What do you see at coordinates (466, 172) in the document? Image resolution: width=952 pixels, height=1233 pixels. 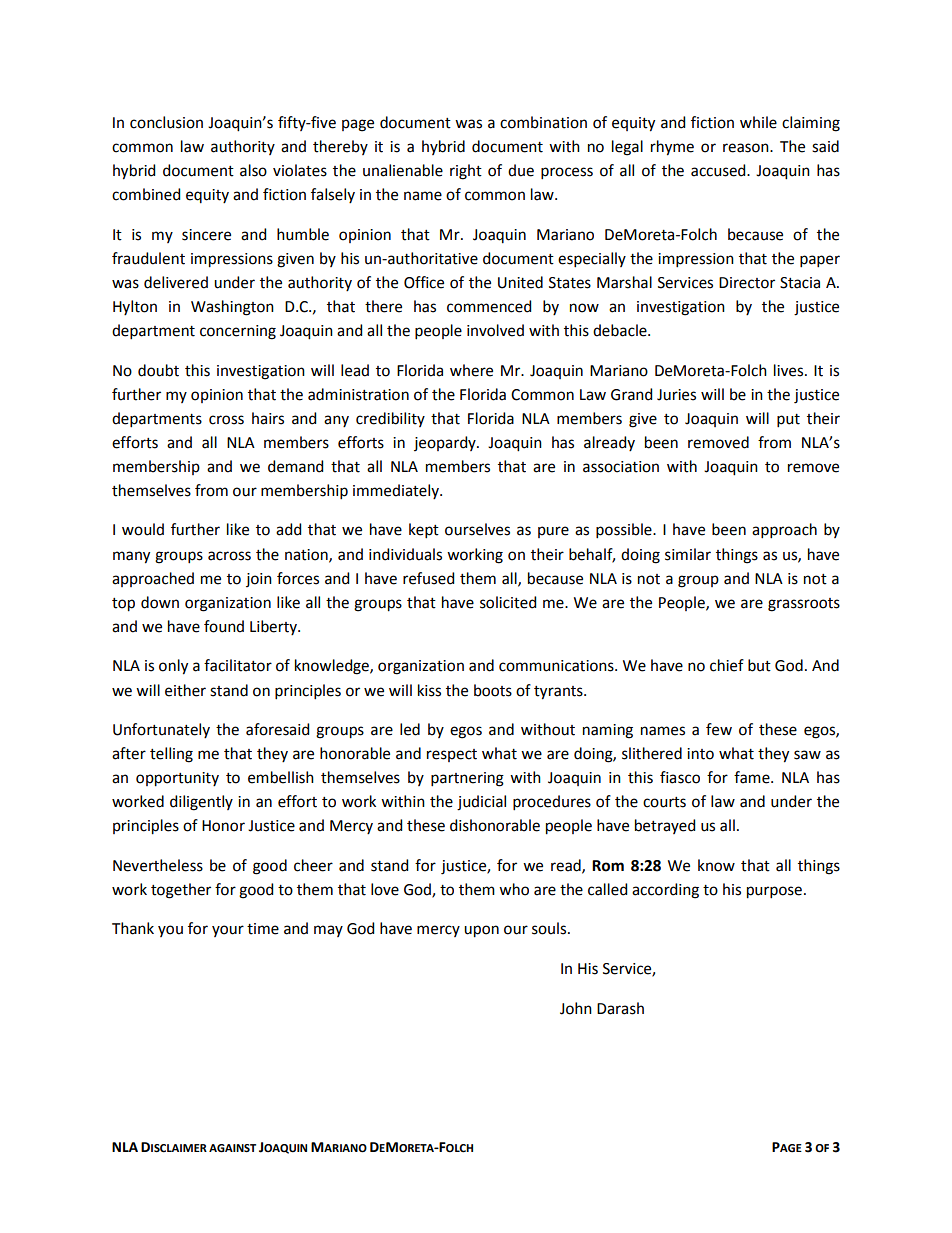 I see `right` at bounding box center [466, 172].
